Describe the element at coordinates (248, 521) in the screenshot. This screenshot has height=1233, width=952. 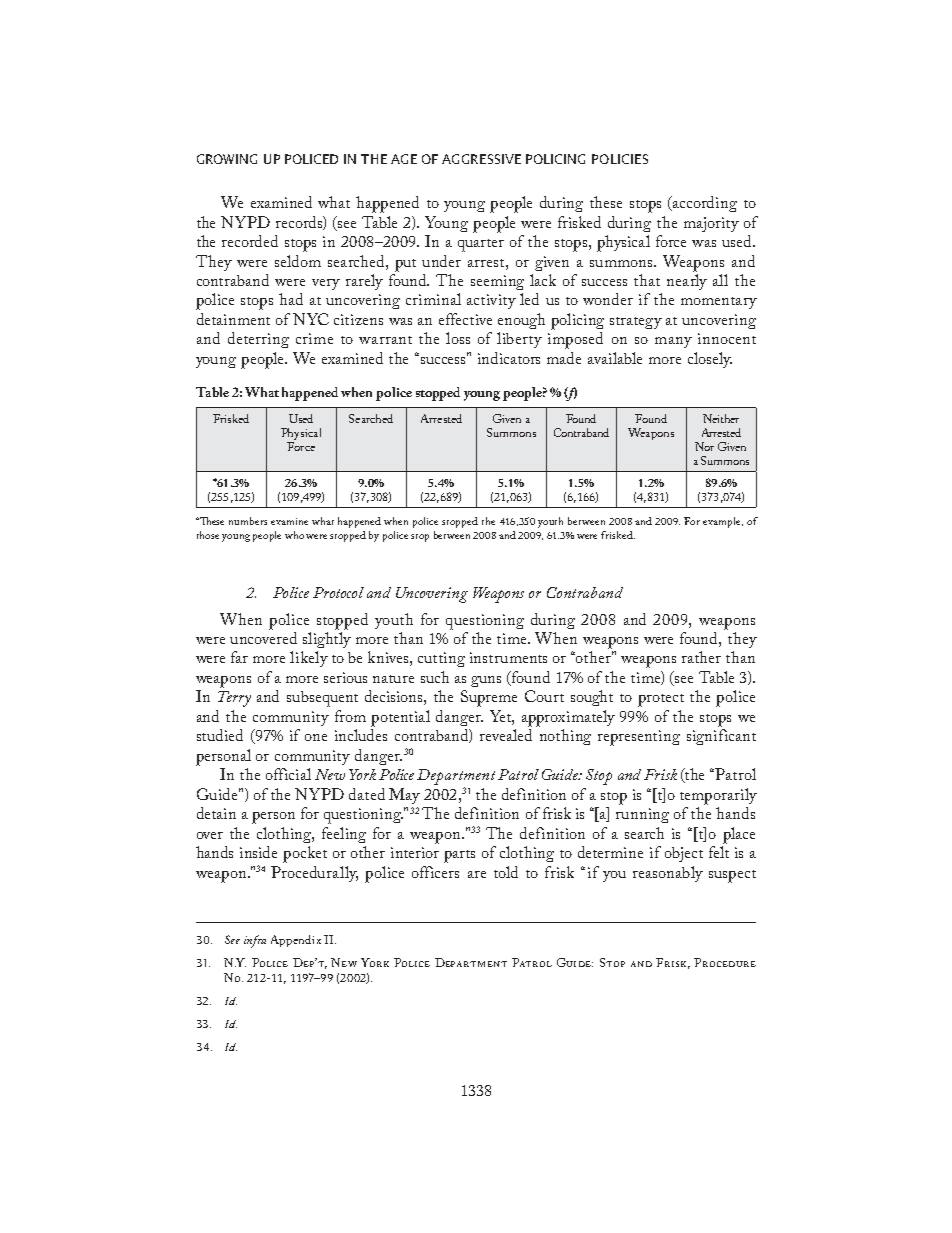
I see `numbers` at that location.
